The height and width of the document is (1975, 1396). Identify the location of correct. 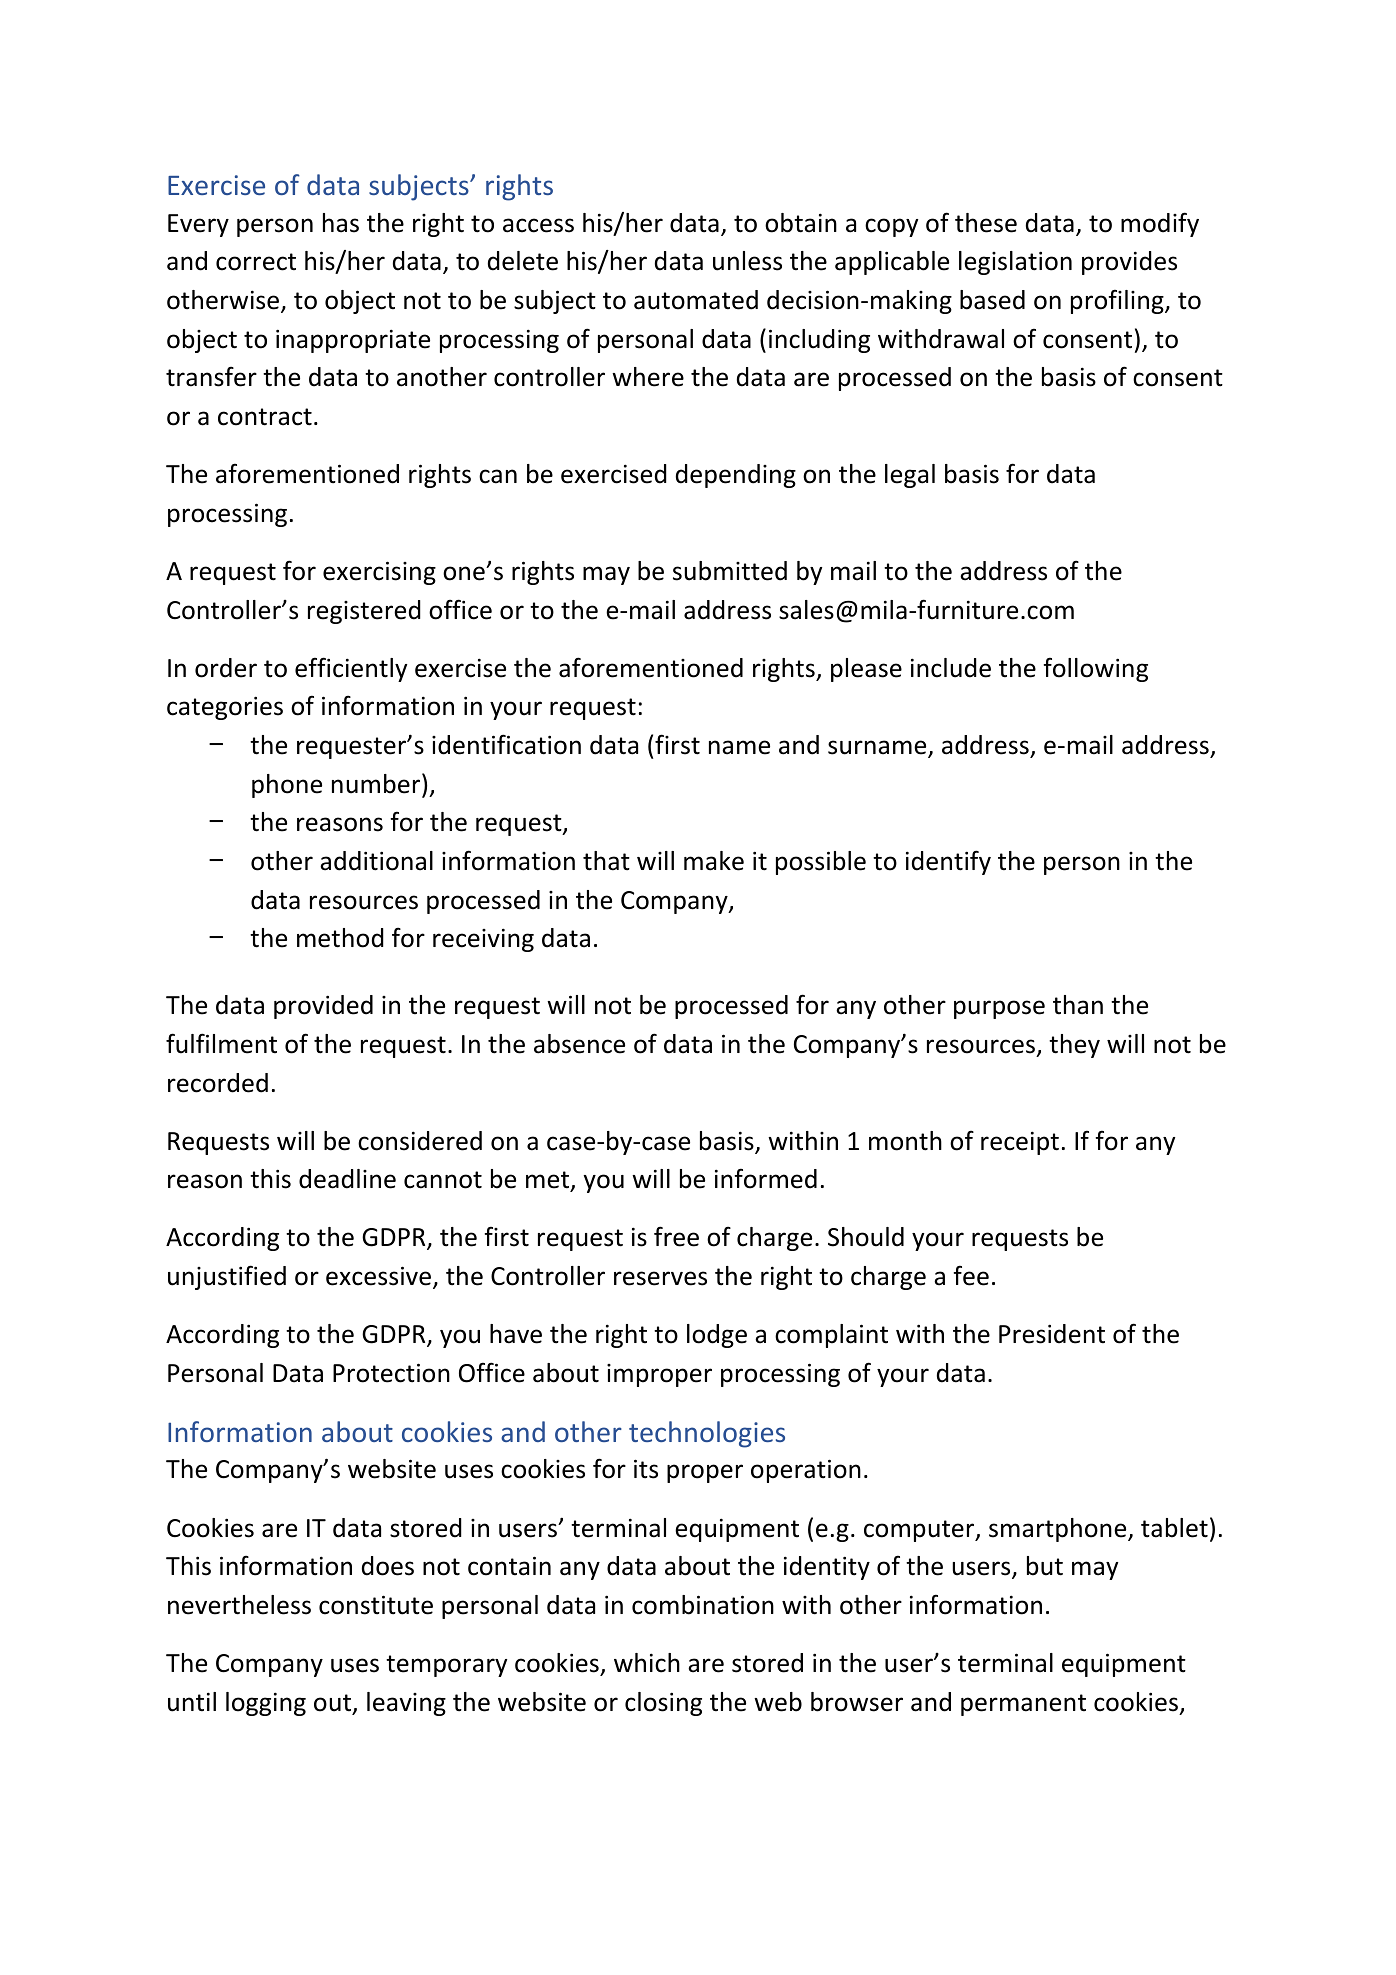
(256, 262).
